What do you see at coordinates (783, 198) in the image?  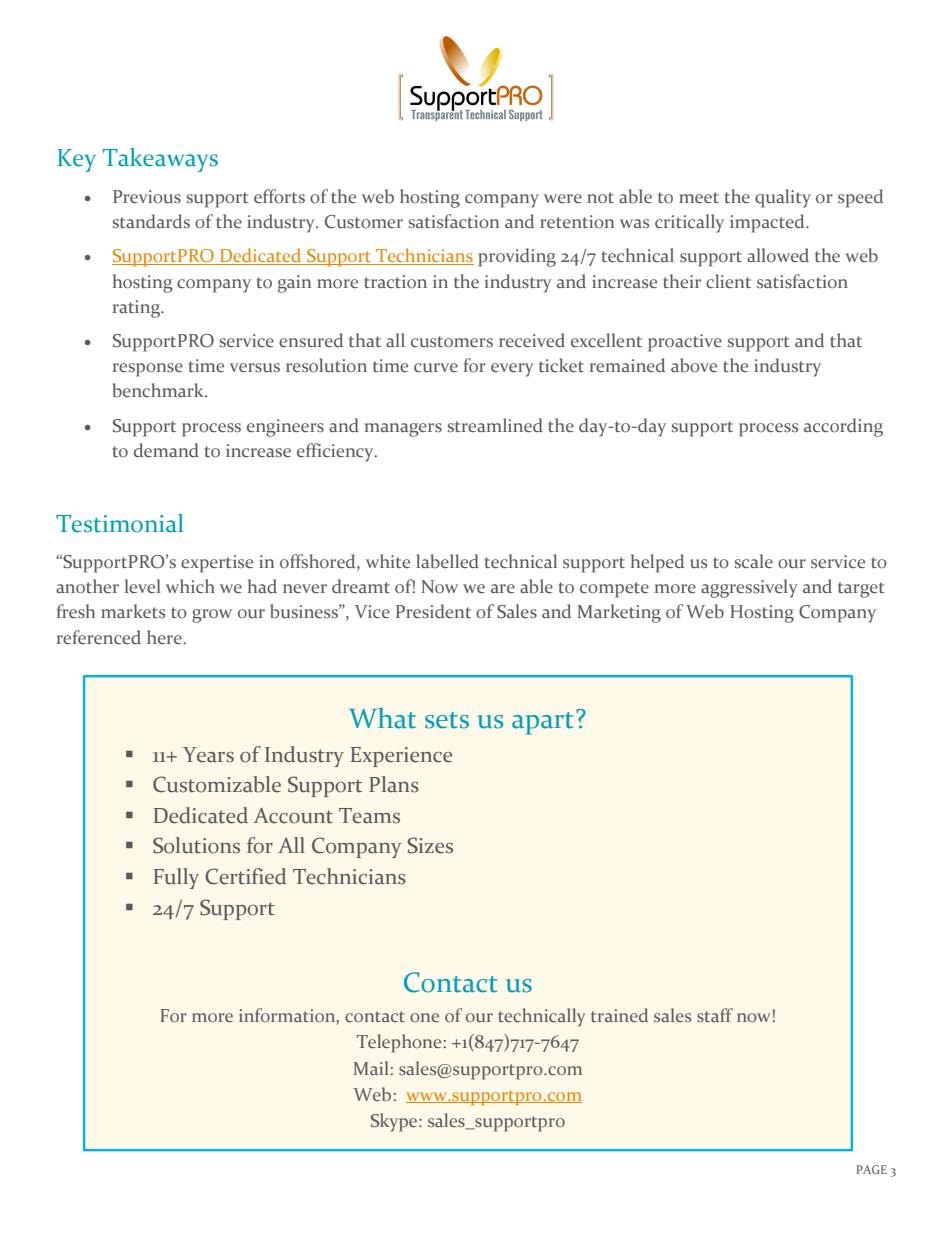 I see `quality` at bounding box center [783, 198].
